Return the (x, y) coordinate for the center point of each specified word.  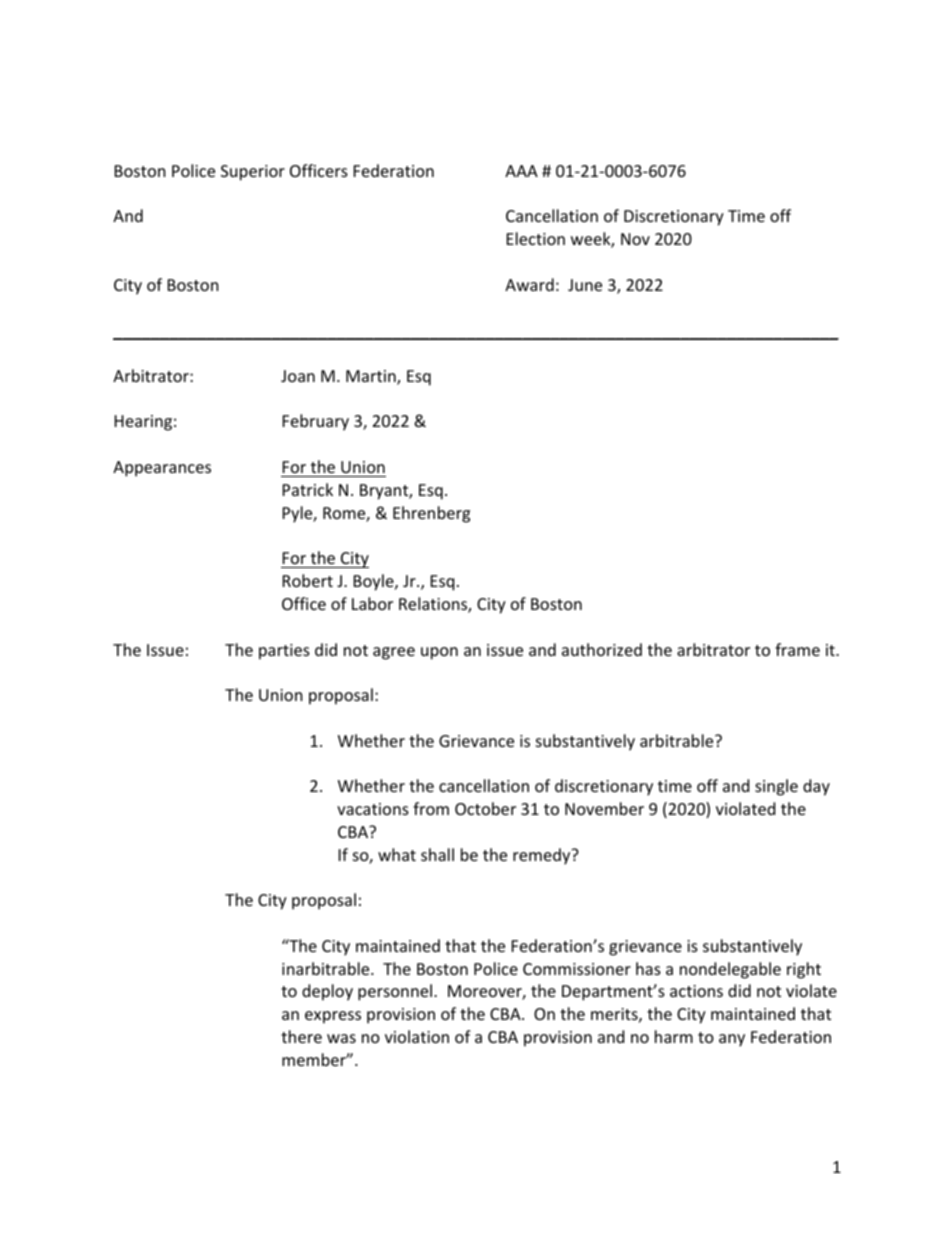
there (301, 1036)
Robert (308, 580)
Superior (253, 173)
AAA (521, 171)
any (732, 1040)
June (585, 285)
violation (417, 1036)
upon (439, 653)
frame (797, 649)
